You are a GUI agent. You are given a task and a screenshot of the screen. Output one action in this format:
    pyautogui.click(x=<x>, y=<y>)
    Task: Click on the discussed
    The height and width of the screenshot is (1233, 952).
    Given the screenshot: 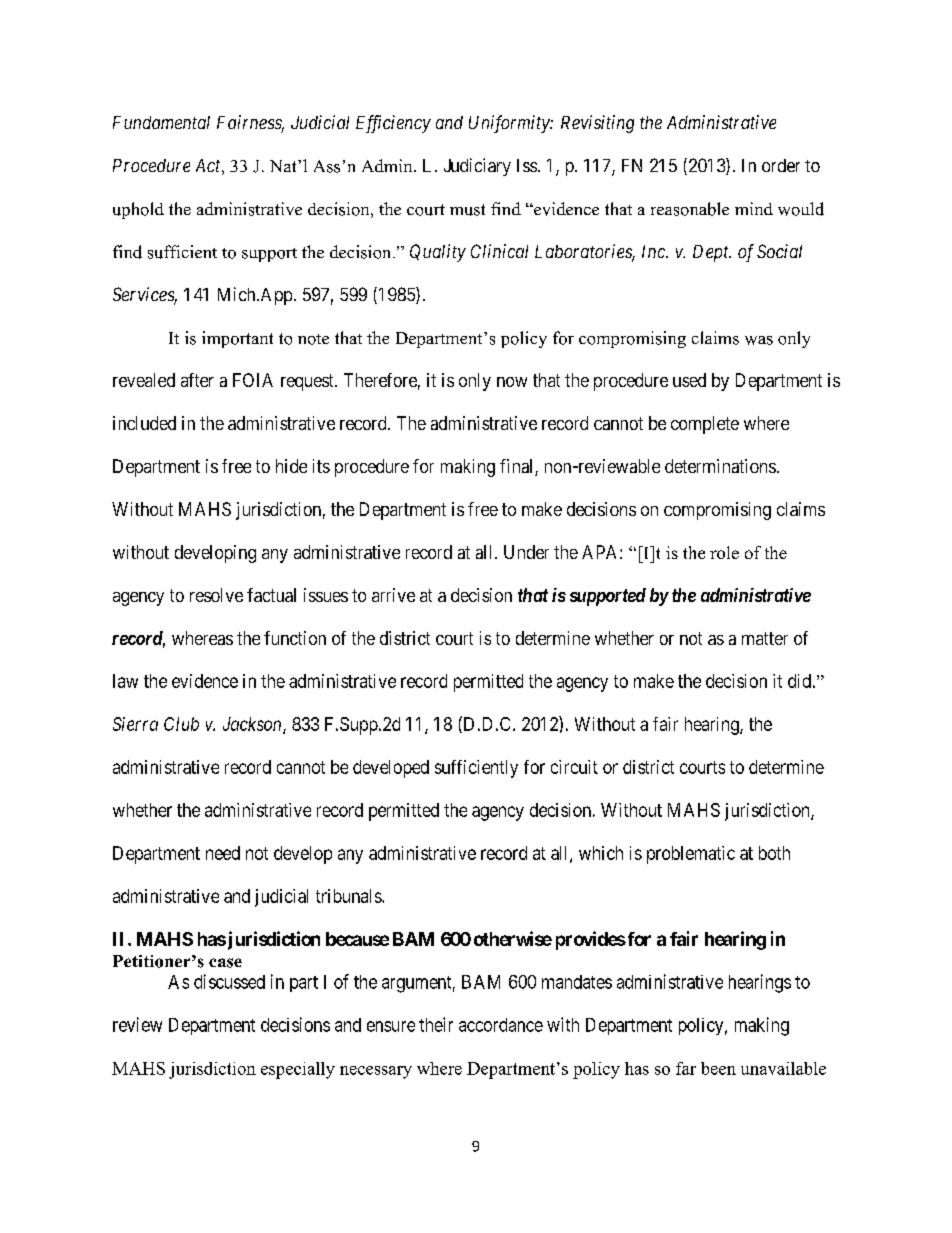 What is the action you would take?
    pyautogui.click(x=229, y=981)
